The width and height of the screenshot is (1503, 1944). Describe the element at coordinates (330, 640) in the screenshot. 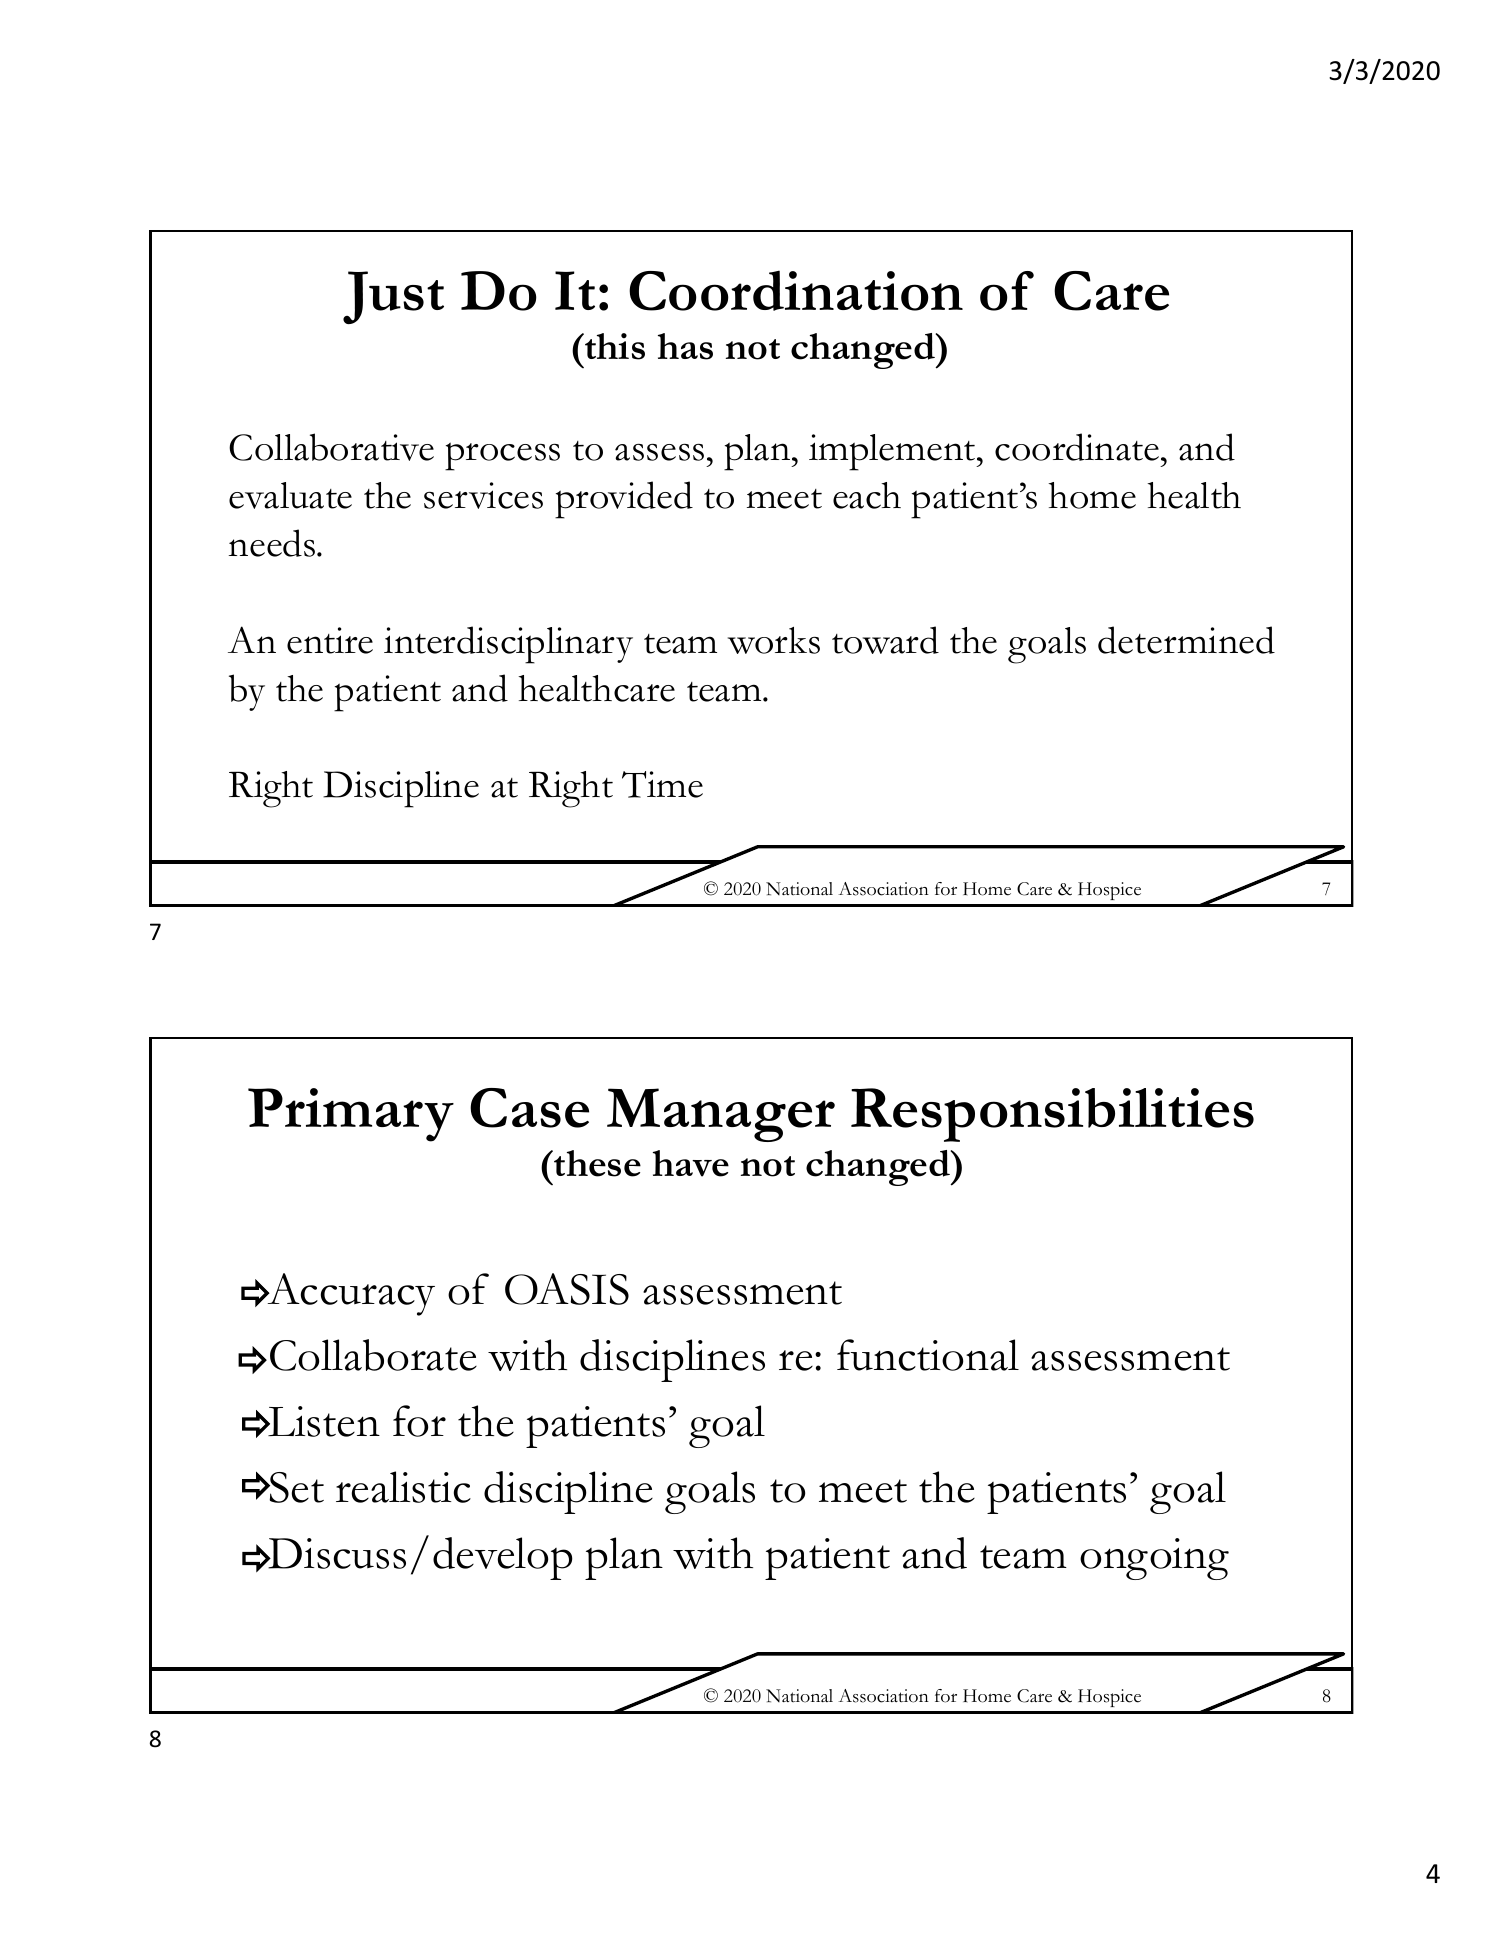

I see `entire` at that location.
